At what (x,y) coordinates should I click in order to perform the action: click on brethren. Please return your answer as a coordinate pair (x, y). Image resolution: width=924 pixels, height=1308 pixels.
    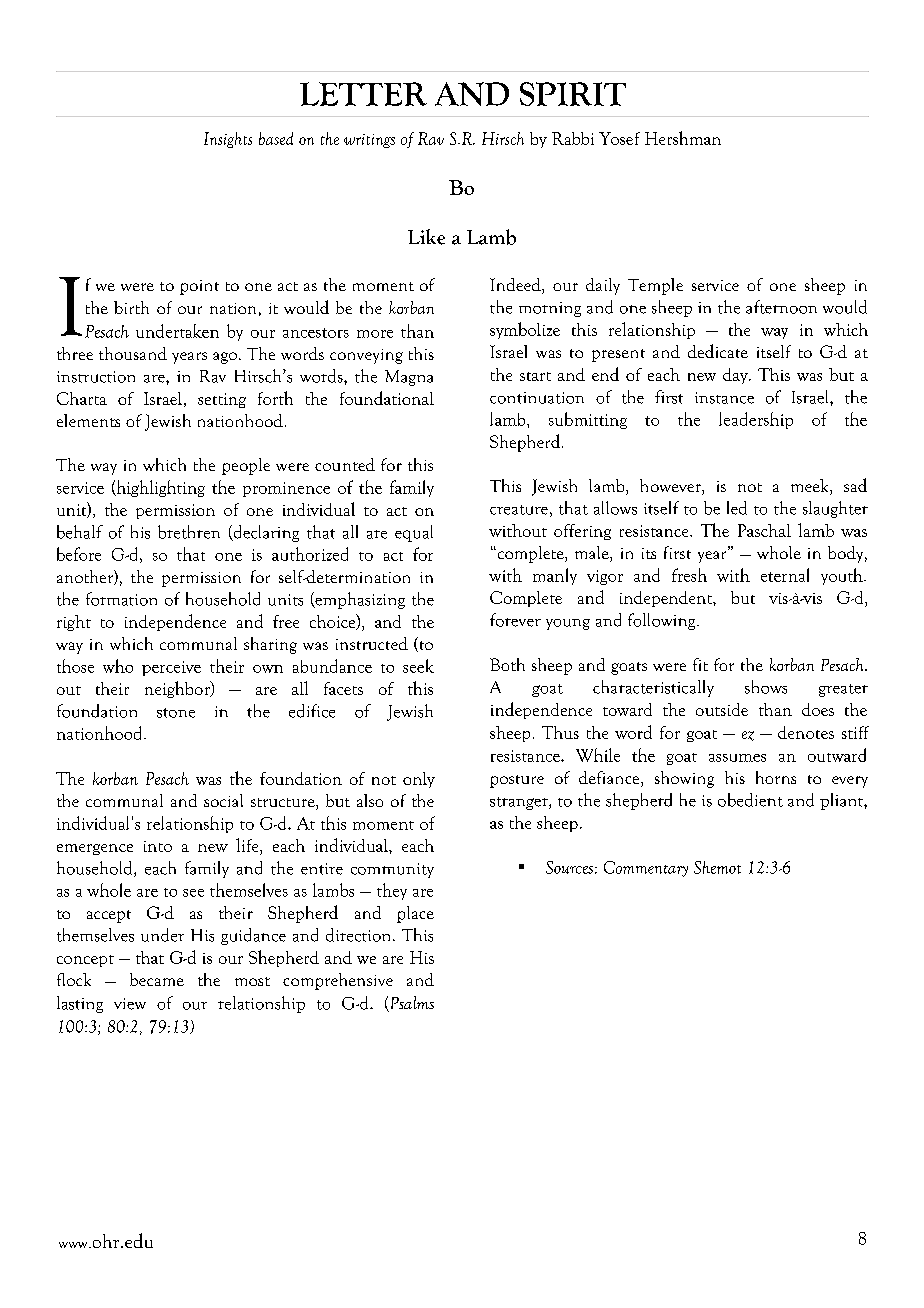
    Looking at the image, I should click on (189, 532).
